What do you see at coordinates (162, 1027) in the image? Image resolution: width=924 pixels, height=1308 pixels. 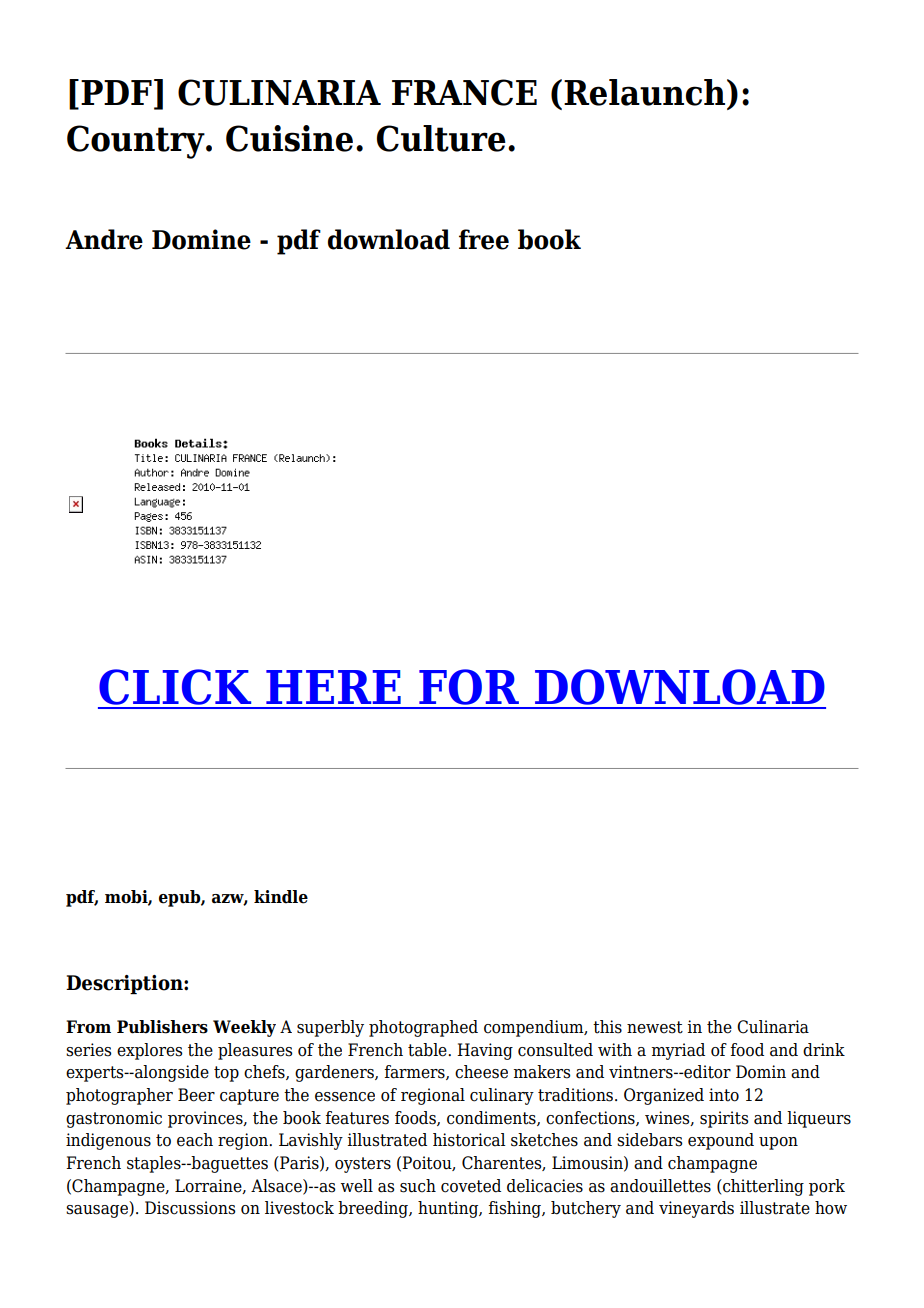 I see `Publishers` at bounding box center [162, 1027].
